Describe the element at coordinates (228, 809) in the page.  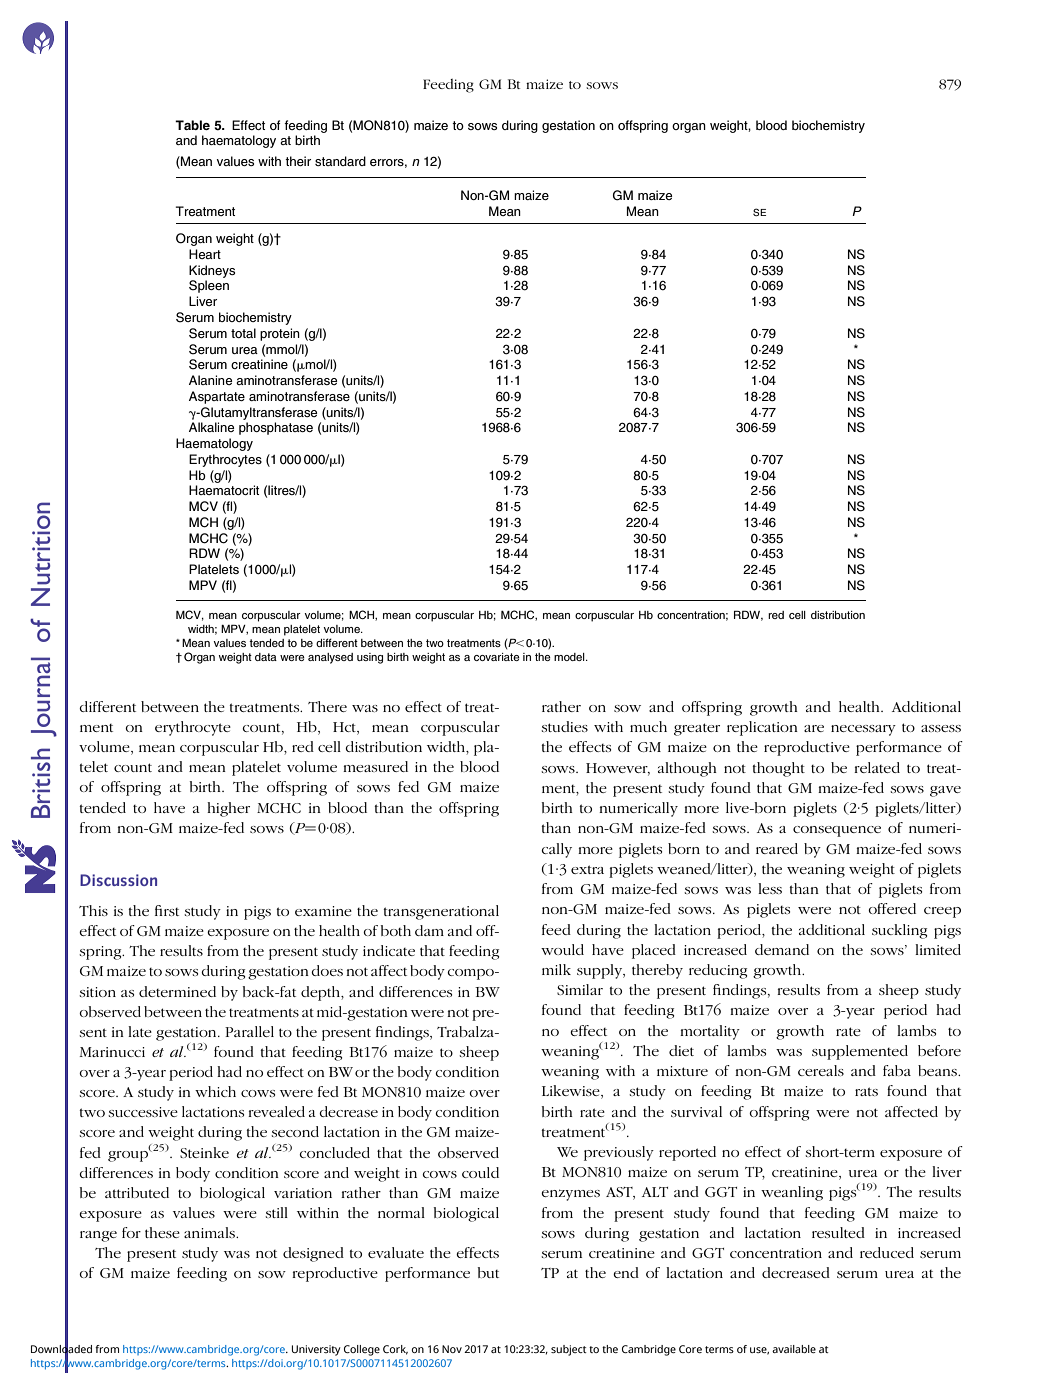
I see `higher` at that location.
